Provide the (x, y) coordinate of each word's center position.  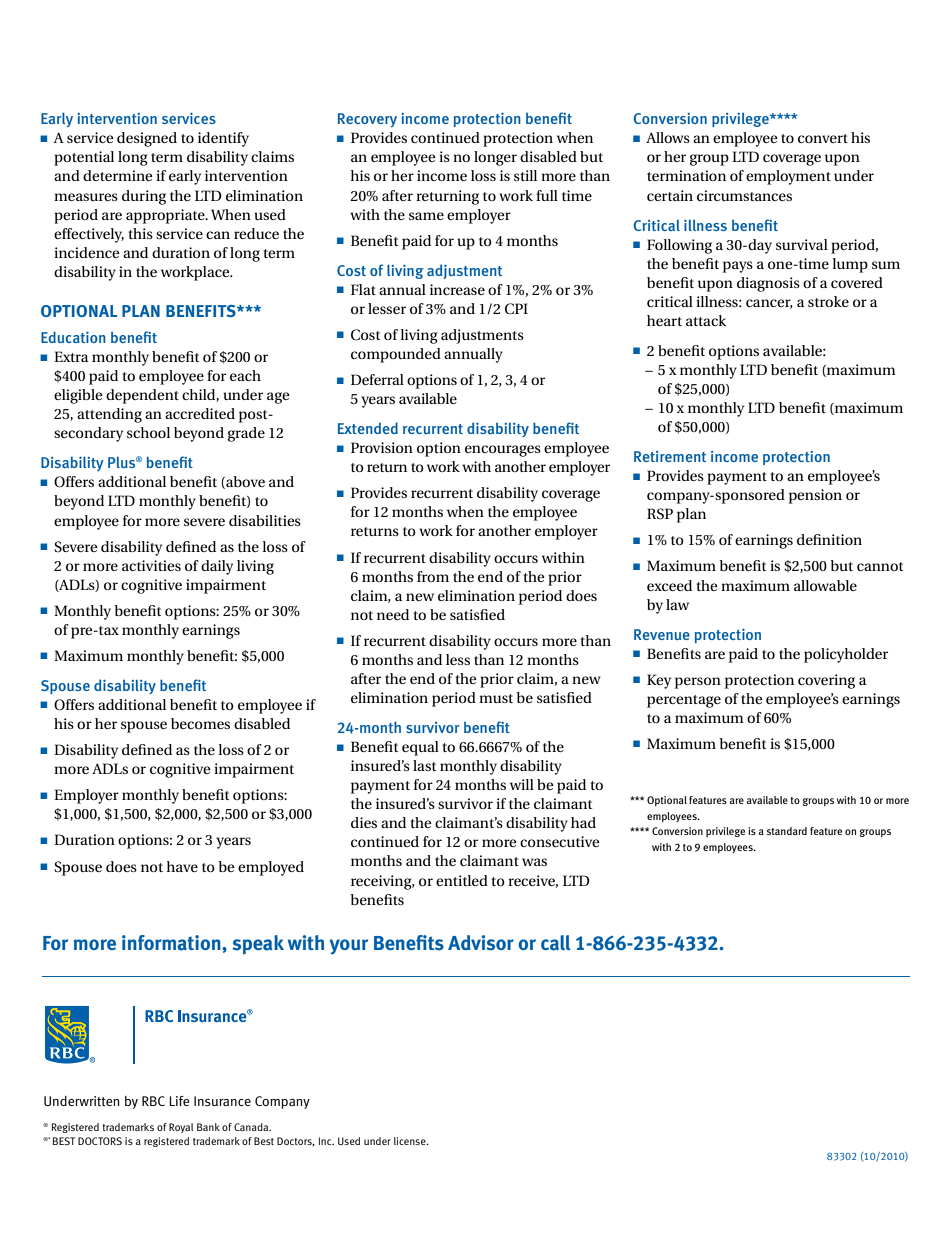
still (525, 175)
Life (180, 1101)
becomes (200, 723)
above (244, 482)
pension (815, 496)
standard (787, 831)
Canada (252, 1127)
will (522, 784)
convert (823, 138)
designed (147, 139)
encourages (503, 451)
